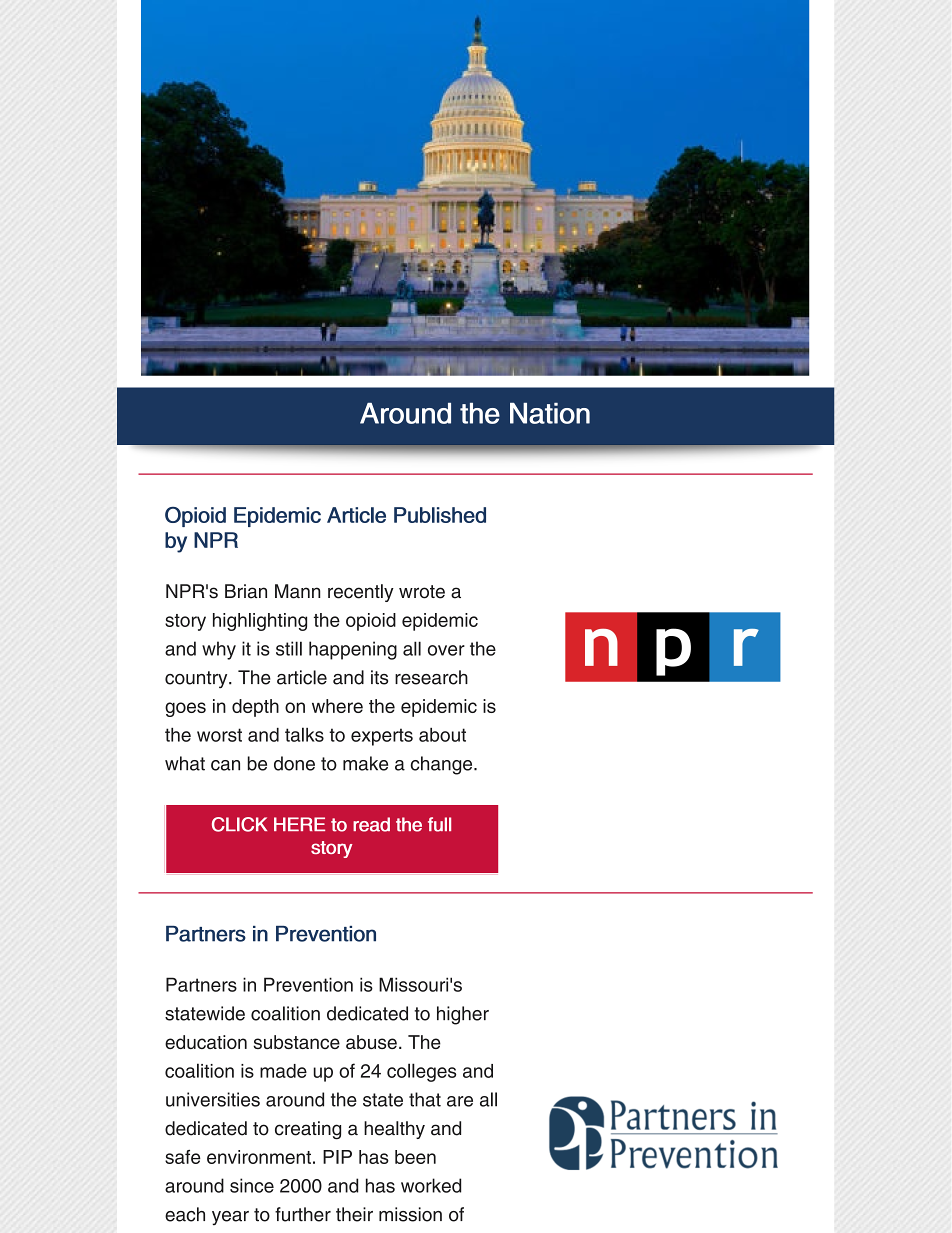  Describe the element at coordinates (239, 824) in the image. I see `CLICK` at that location.
